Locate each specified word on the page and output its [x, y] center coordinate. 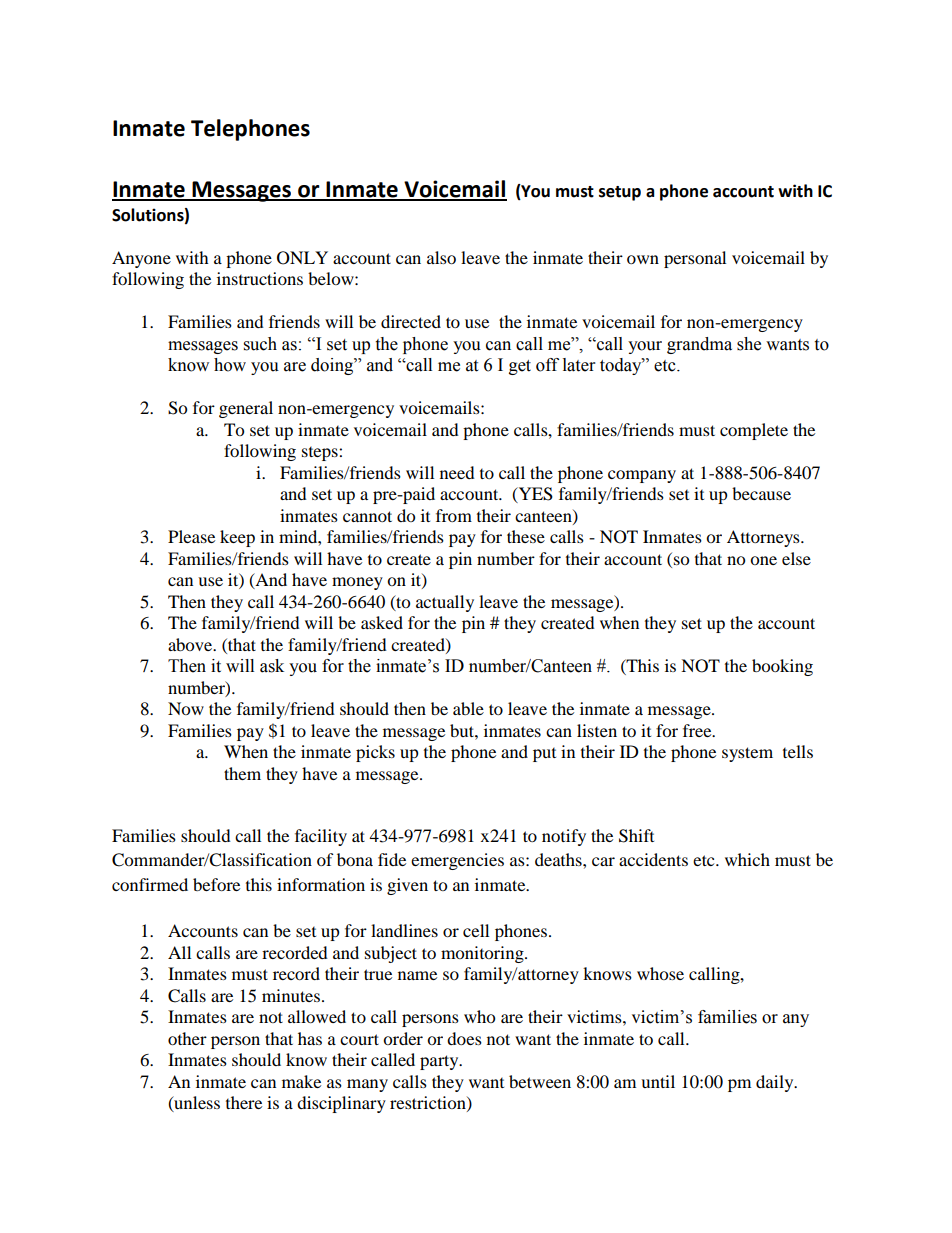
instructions [260, 278]
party [440, 1062]
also [441, 257]
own [643, 259]
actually [445, 603]
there [244, 1102]
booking [782, 667]
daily [776, 1083]
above [191, 644]
